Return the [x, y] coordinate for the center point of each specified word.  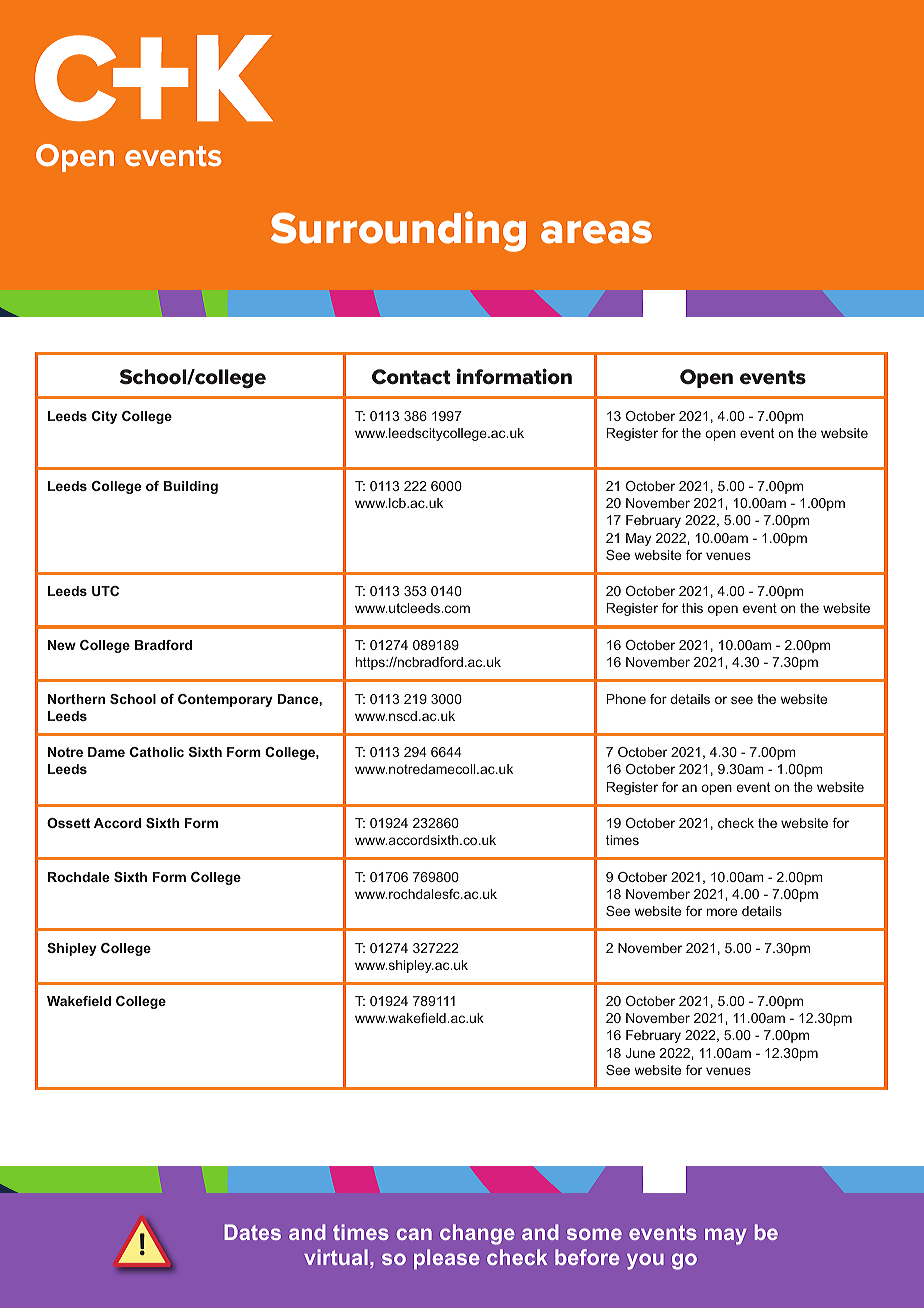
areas [596, 232]
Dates [252, 1232]
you [645, 1261]
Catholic [157, 752]
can [414, 1234]
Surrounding [398, 231]
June [640, 1053]
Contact [411, 377]
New [62, 645]
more [722, 912]
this [692, 608]
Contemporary [225, 700]
